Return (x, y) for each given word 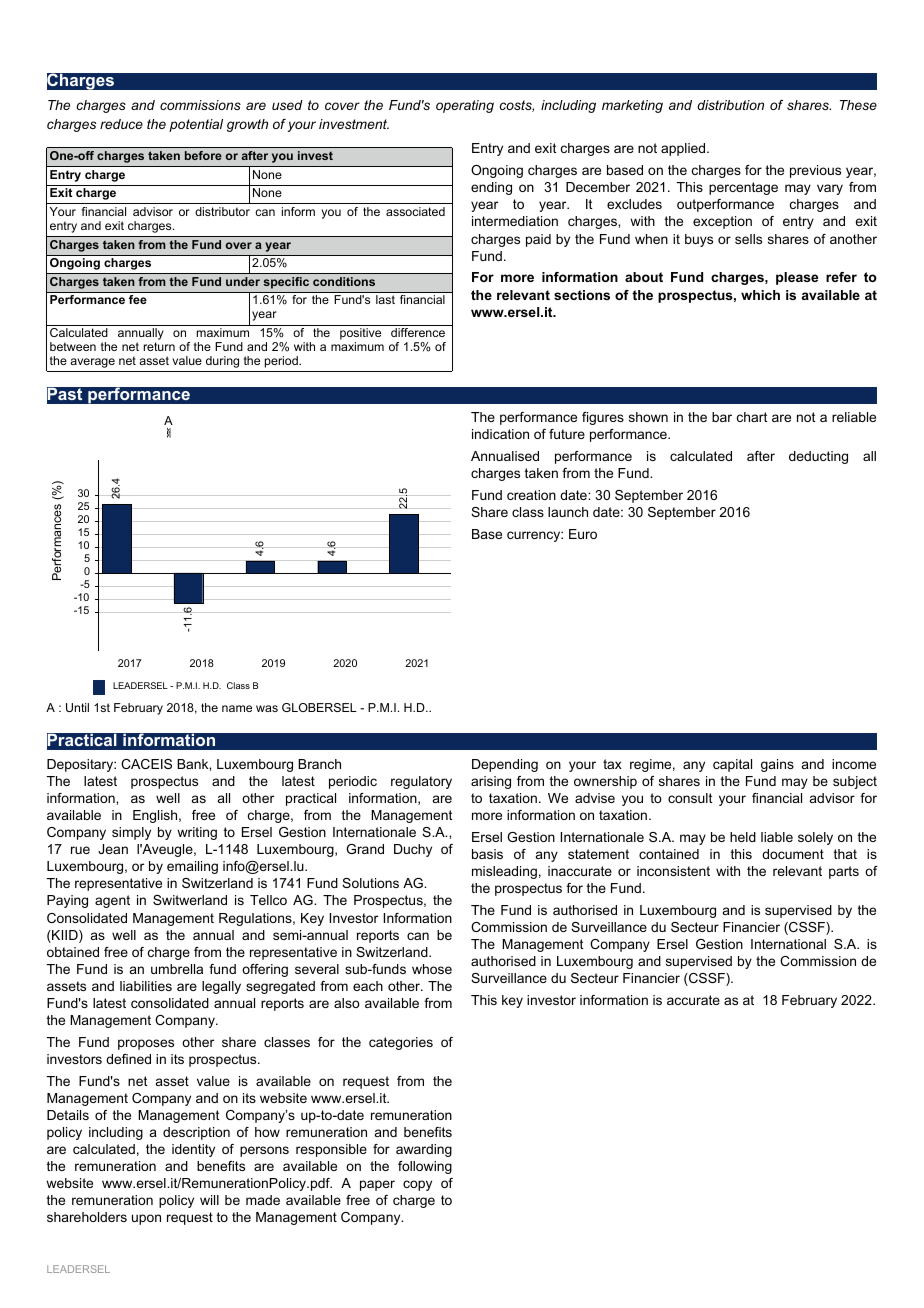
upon (146, 1219)
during (222, 362)
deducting (818, 457)
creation (531, 495)
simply (131, 833)
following (425, 1167)
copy (417, 1185)
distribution (730, 105)
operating (465, 106)
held (743, 837)
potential (196, 125)
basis (487, 854)
